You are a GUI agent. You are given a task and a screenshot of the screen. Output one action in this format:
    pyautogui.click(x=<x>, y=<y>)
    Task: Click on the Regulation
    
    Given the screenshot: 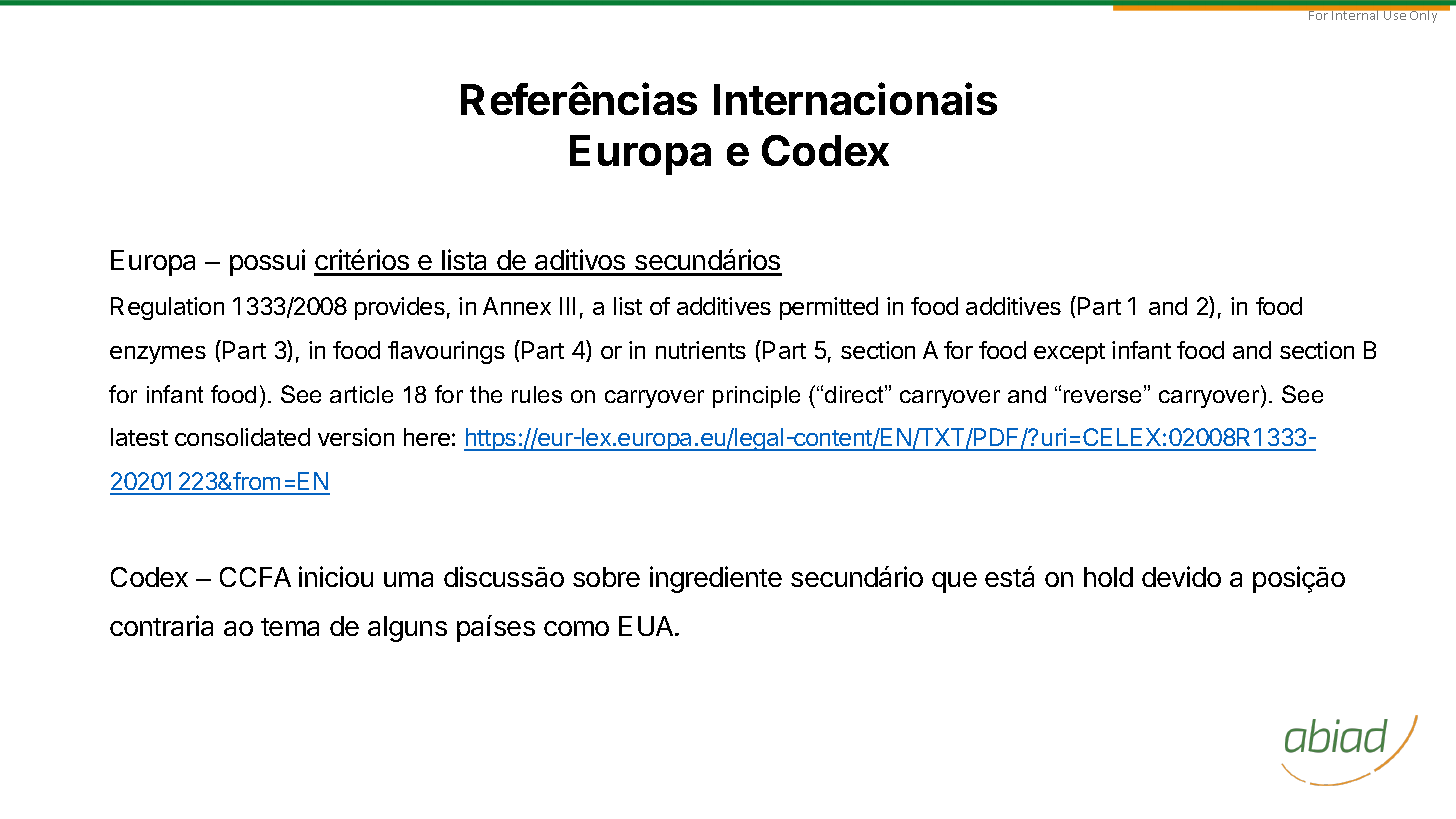 What is the action you would take?
    pyautogui.click(x=167, y=308)
